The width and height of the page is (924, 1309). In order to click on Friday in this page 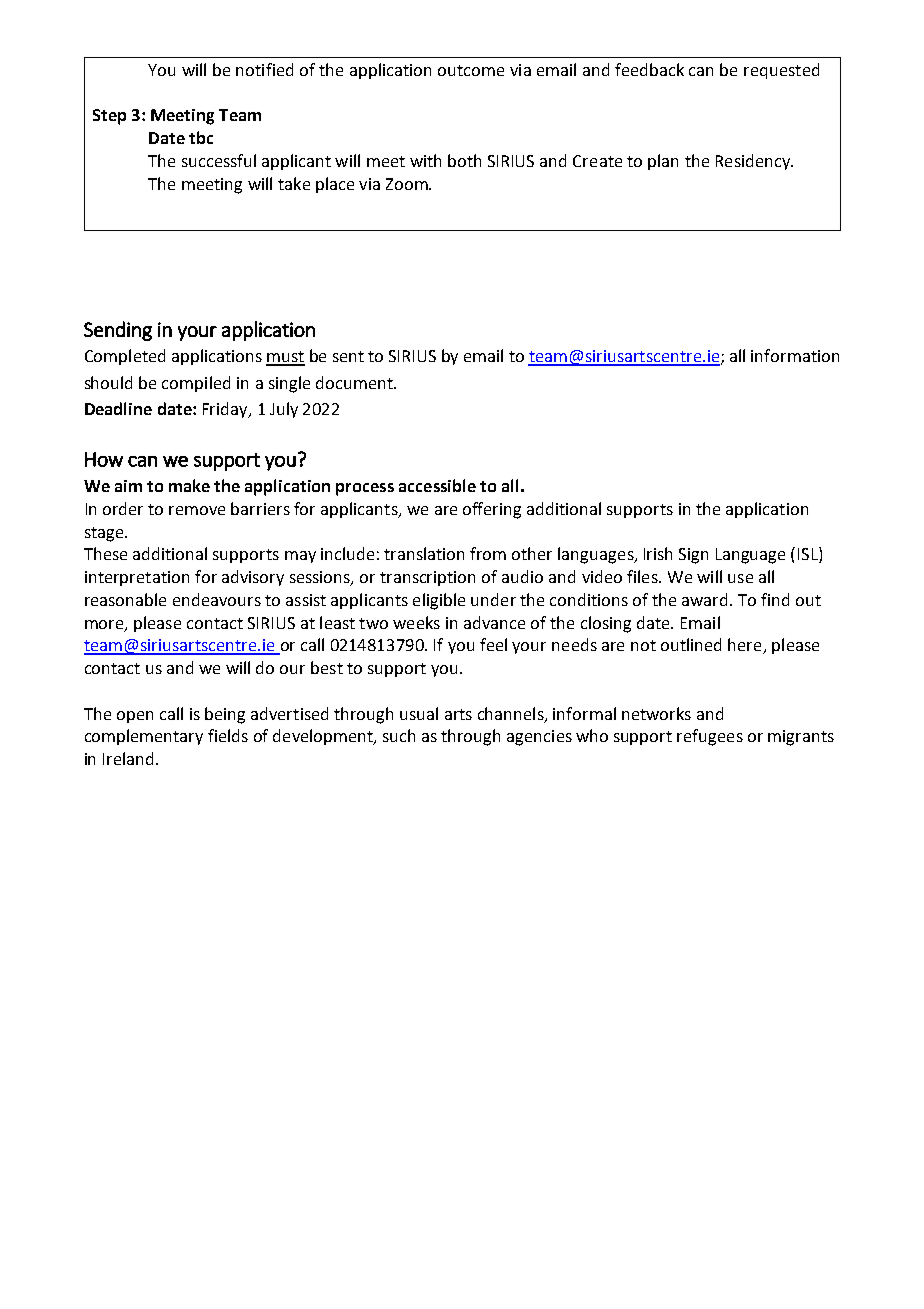, I will do `click(226, 410)`.
